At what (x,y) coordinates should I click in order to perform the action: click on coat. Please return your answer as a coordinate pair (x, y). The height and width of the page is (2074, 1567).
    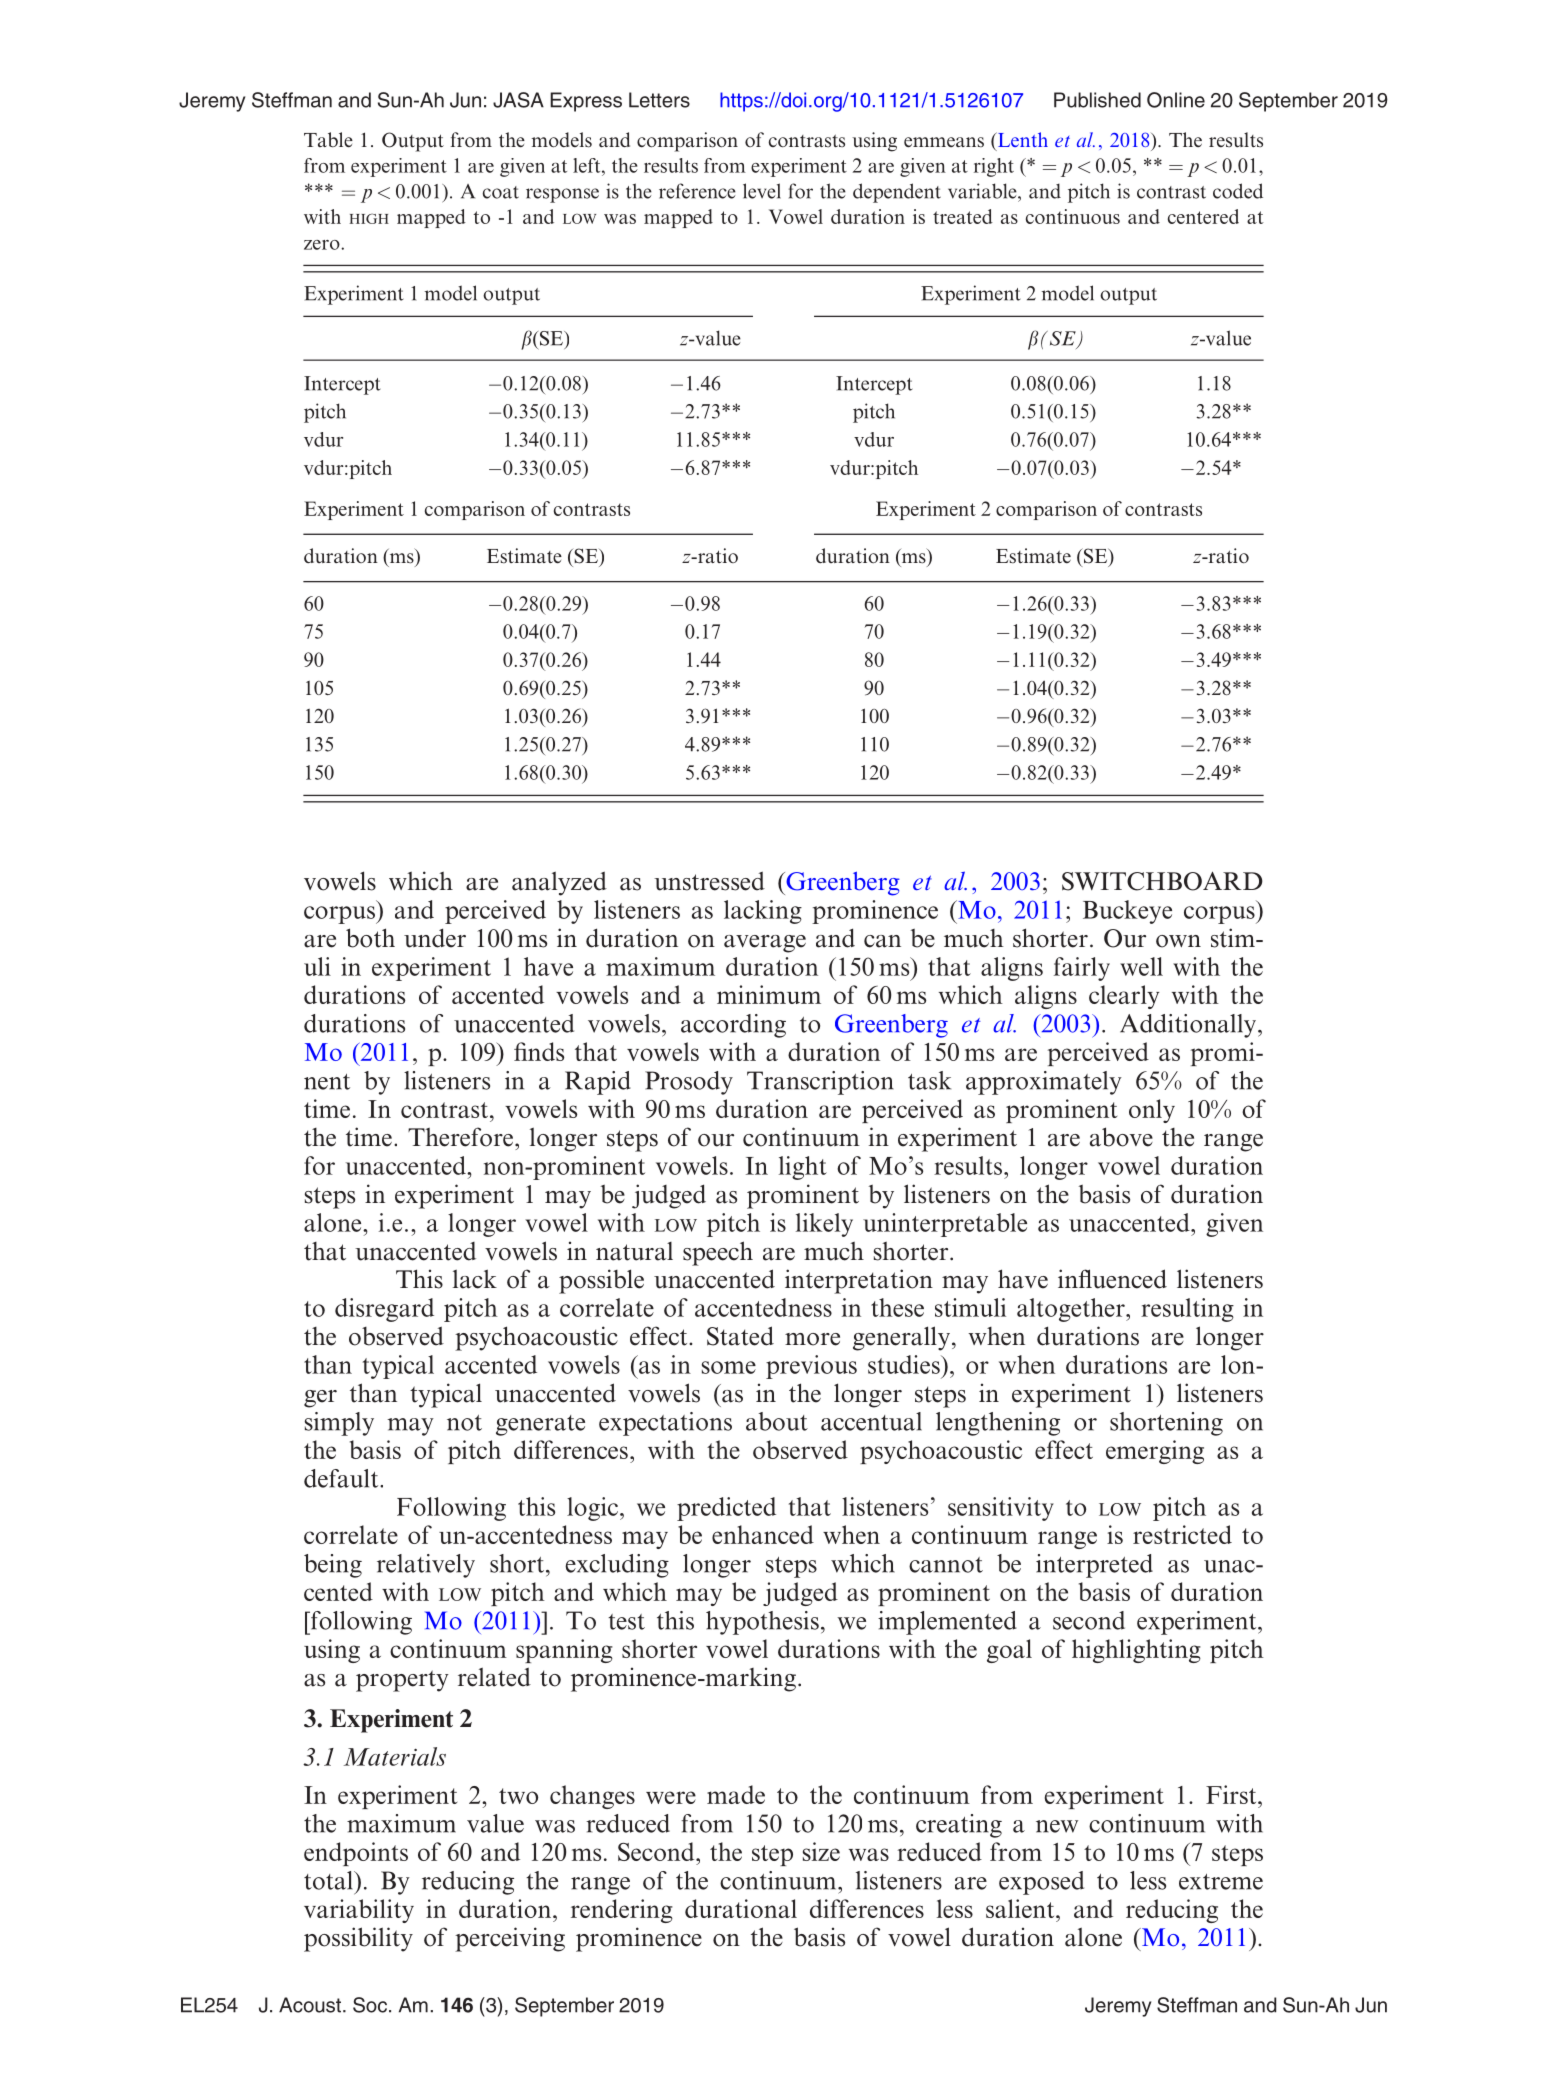
    Looking at the image, I should click on (500, 192).
